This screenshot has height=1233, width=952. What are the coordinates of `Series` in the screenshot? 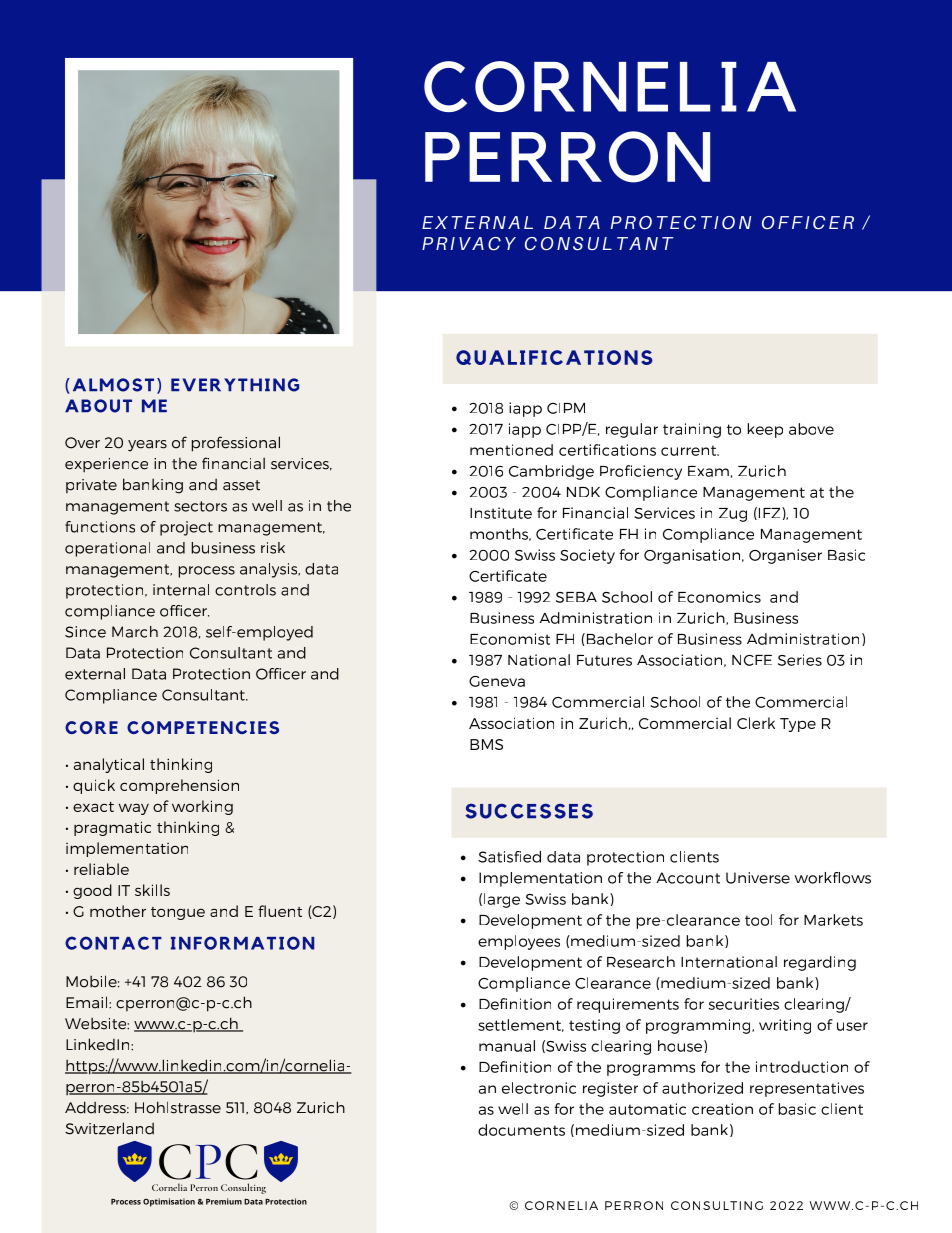 It's located at (800, 660).
